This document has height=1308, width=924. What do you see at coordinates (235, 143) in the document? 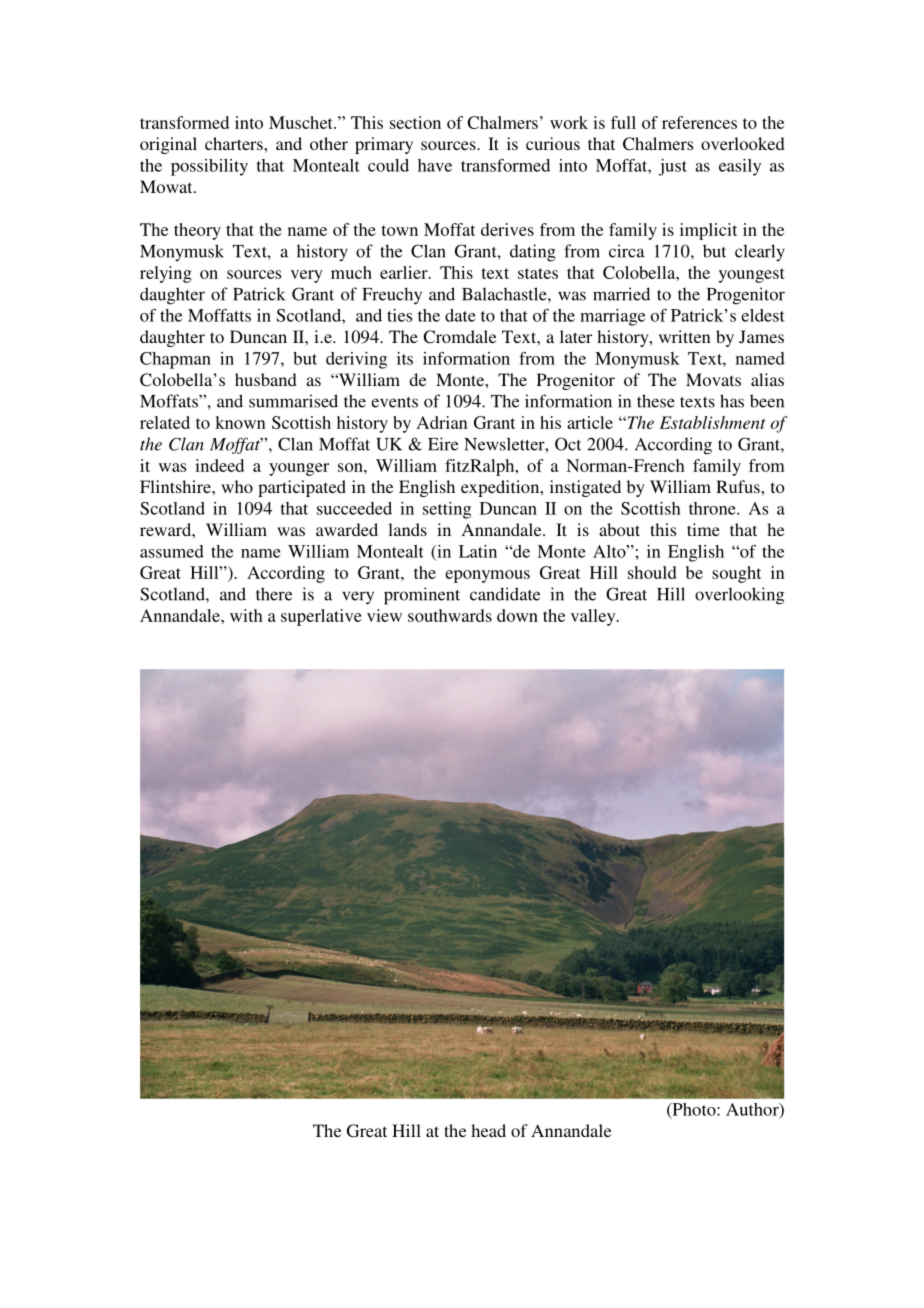
I see `charters` at bounding box center [235, 143].
